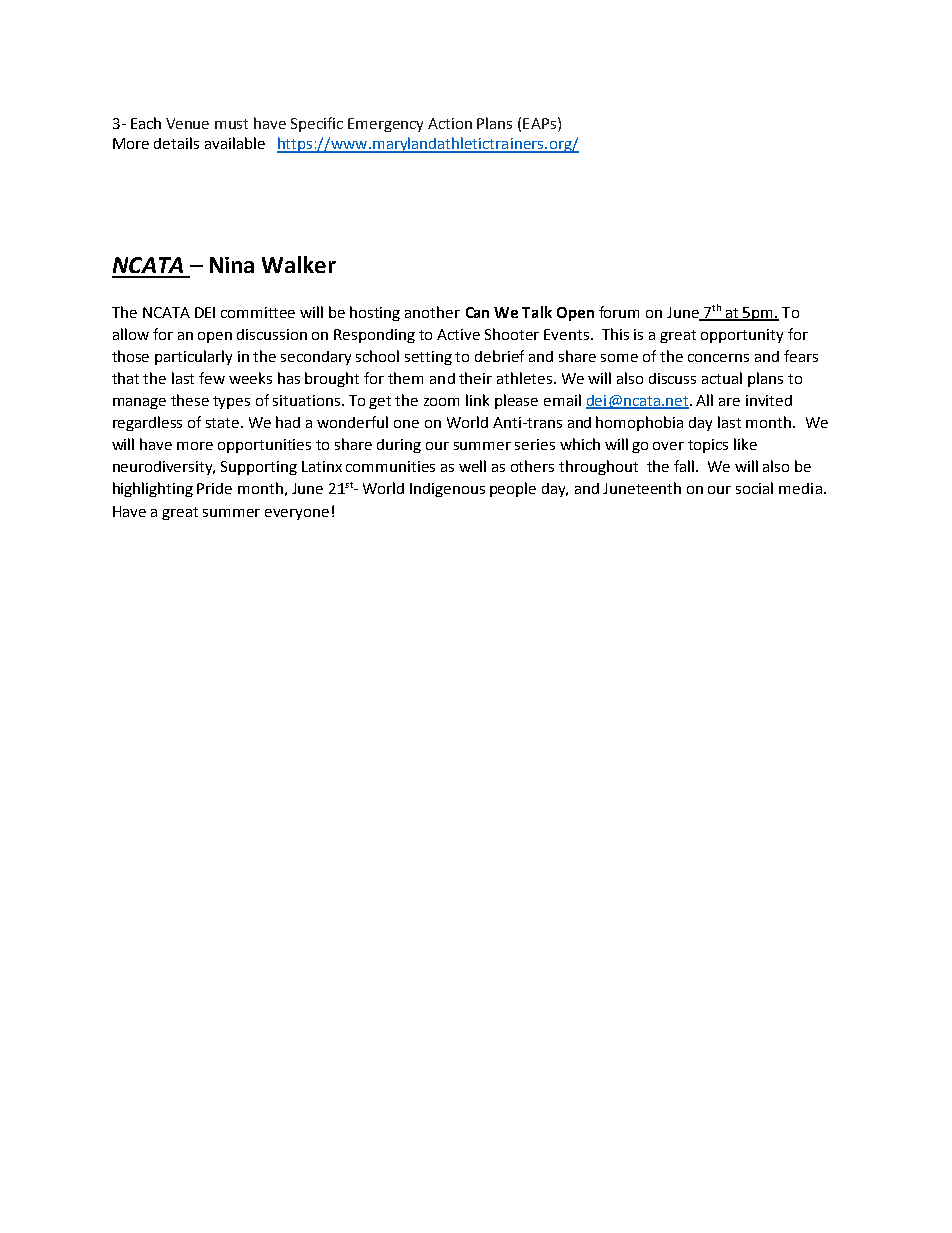 The width and height of the screenshot is (952, 1233). What do you see at coordinates (385, 125) in the screenshot?
I see `Emergency` at bounding box center [385, 125].
